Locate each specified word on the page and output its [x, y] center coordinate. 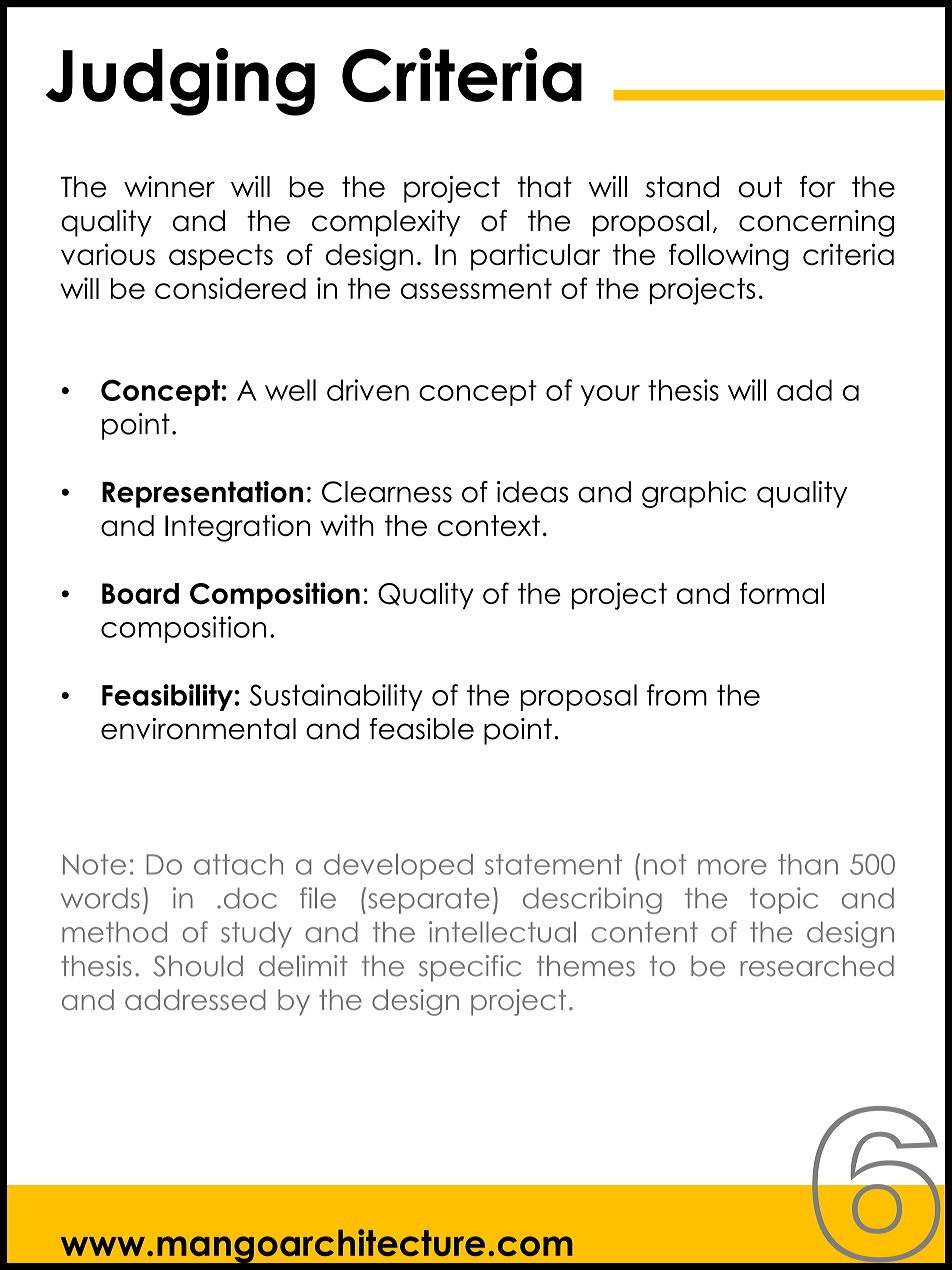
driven [368, 390]
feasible [421, 729]
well [290, 390]
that [545, 187]
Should [198, 966]
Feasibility [167, 697]
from [677, 695]
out [760, 187]
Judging [180, 82]
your [610, 395]
